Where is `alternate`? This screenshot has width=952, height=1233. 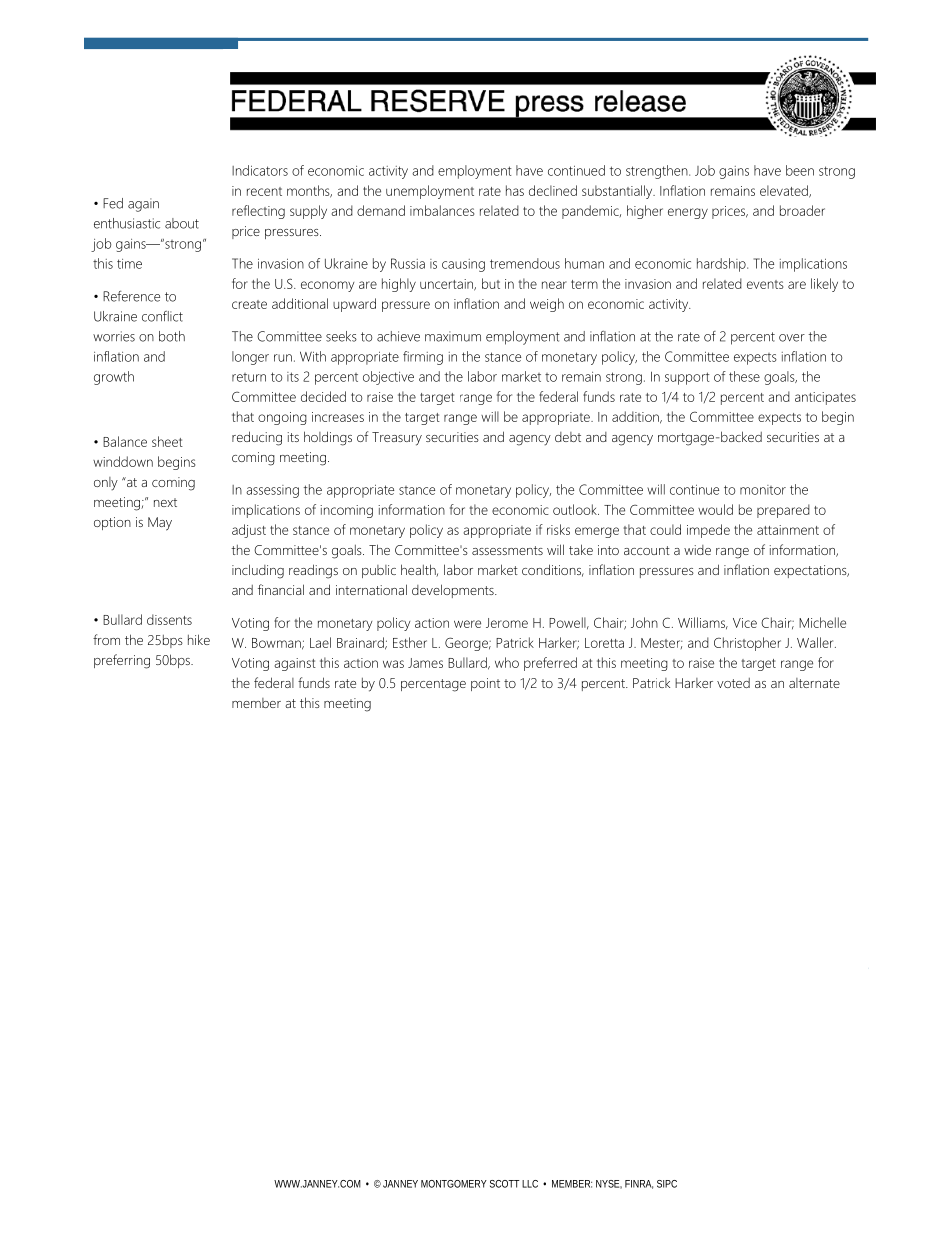
alternate is located at coordinates (814, 683).
